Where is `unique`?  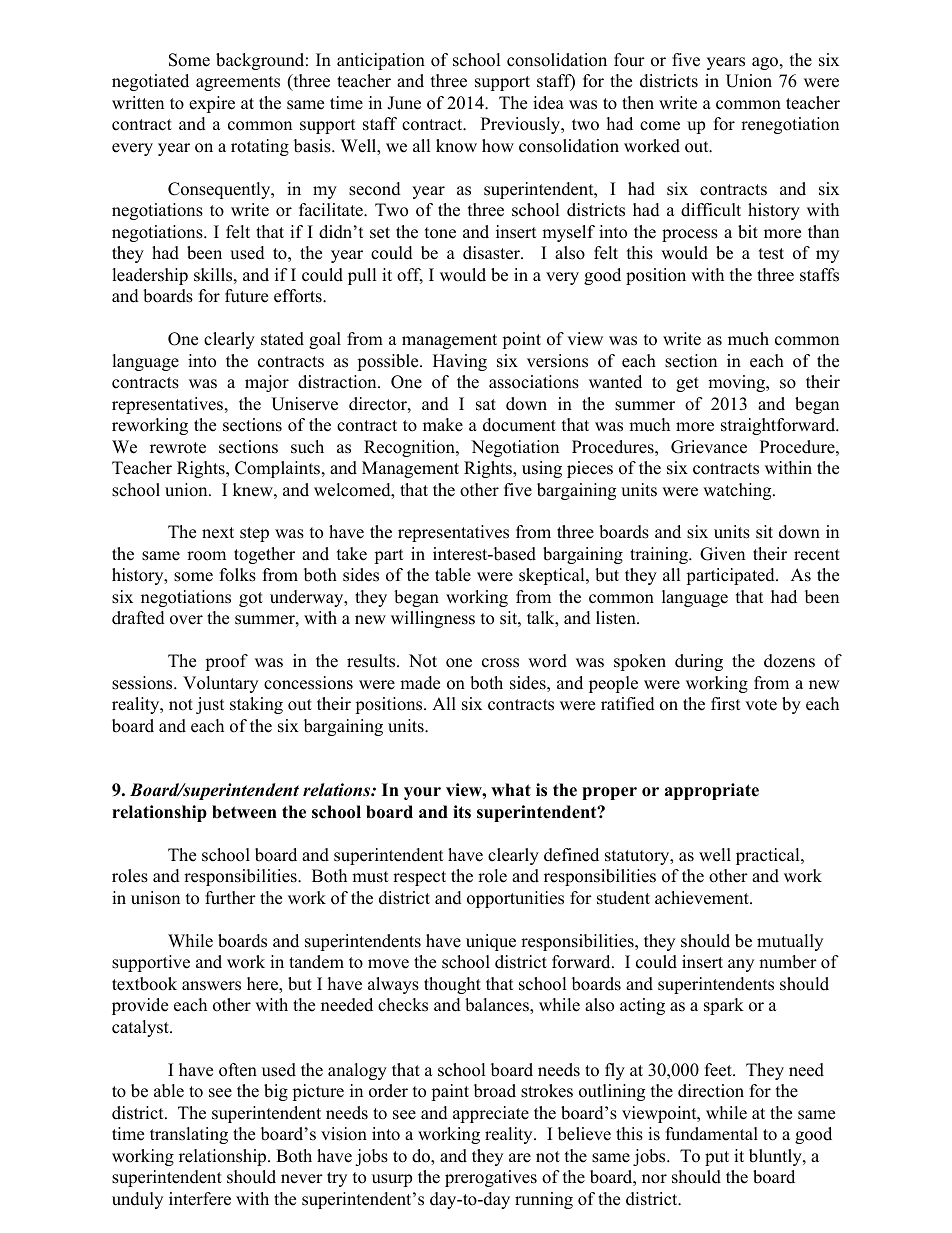 unique is located at coordinates (491, 942).
